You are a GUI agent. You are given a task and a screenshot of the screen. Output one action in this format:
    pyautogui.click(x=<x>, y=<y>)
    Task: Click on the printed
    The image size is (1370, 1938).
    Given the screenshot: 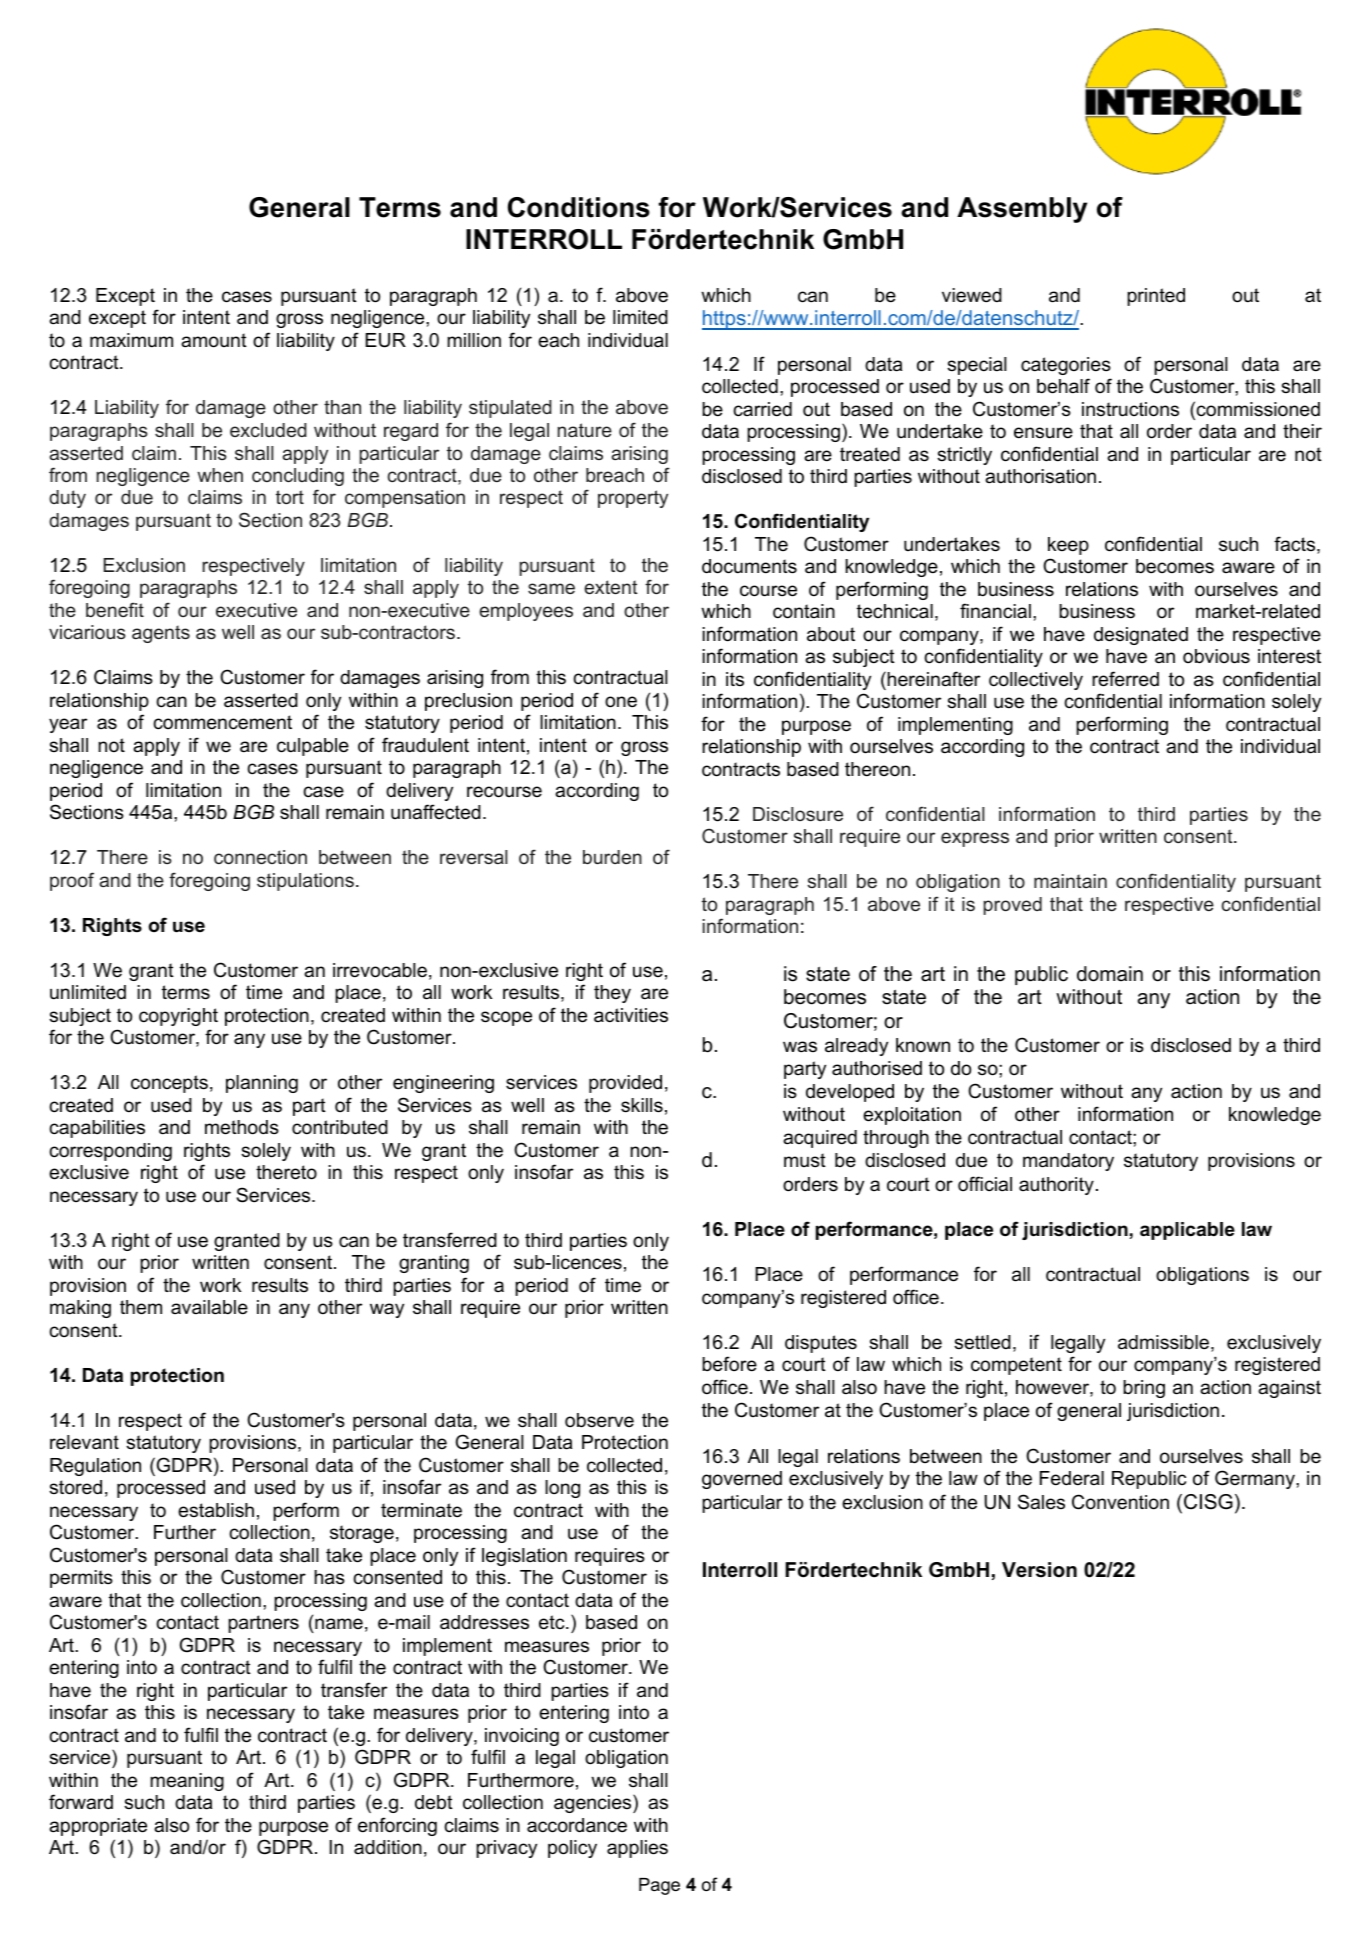 What is the action you would take?
    pyautogui.click(x=1156, y=297)
